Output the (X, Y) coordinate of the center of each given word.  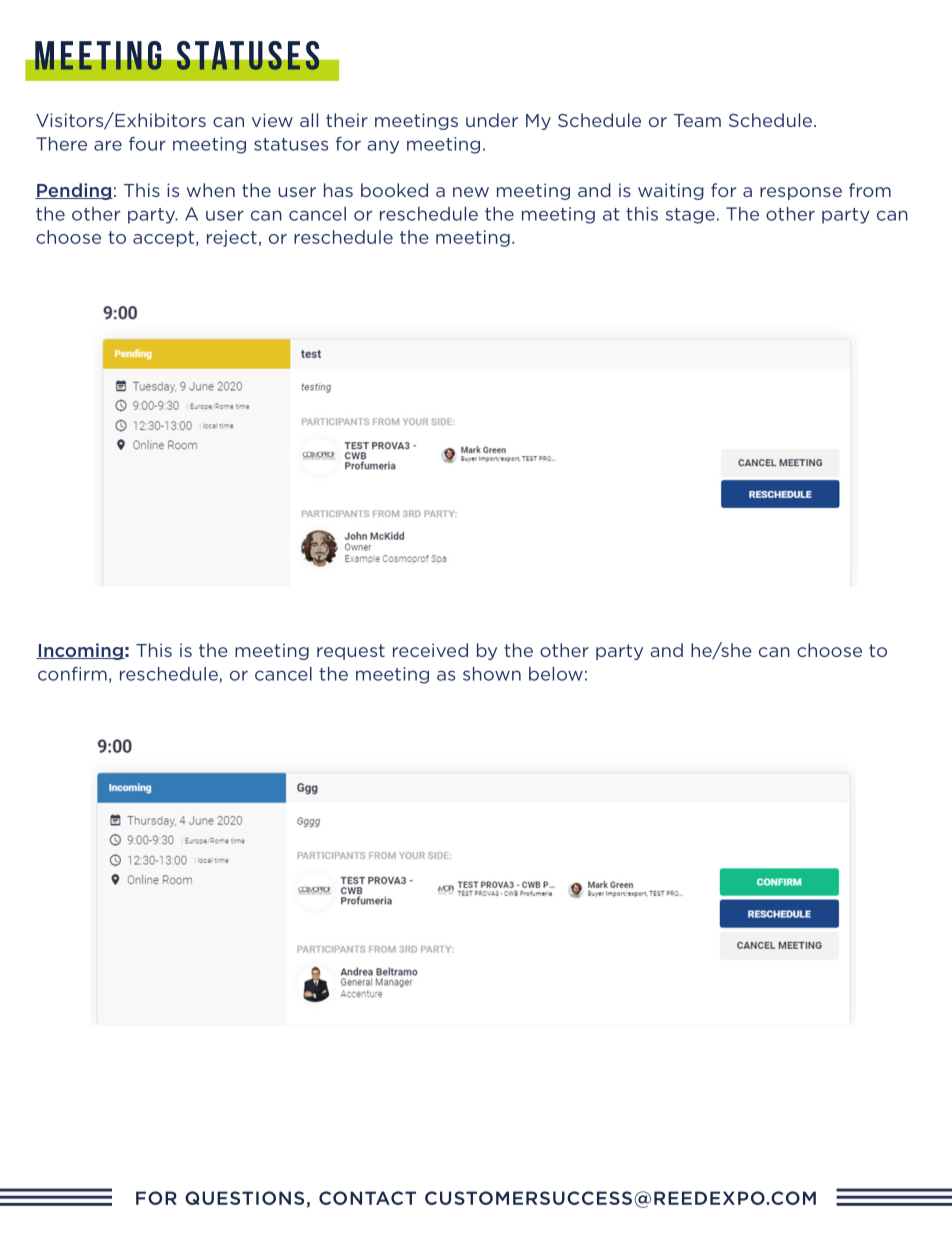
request (351, 652)
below (556, 674)
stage (690, 216)
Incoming (80, 651)
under (492, 120)
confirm (72, 674)
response (801, 193)
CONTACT (367, 1198)
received (430, 650)
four (147, 144)
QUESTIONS (244, 1198)
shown (492, 674)
